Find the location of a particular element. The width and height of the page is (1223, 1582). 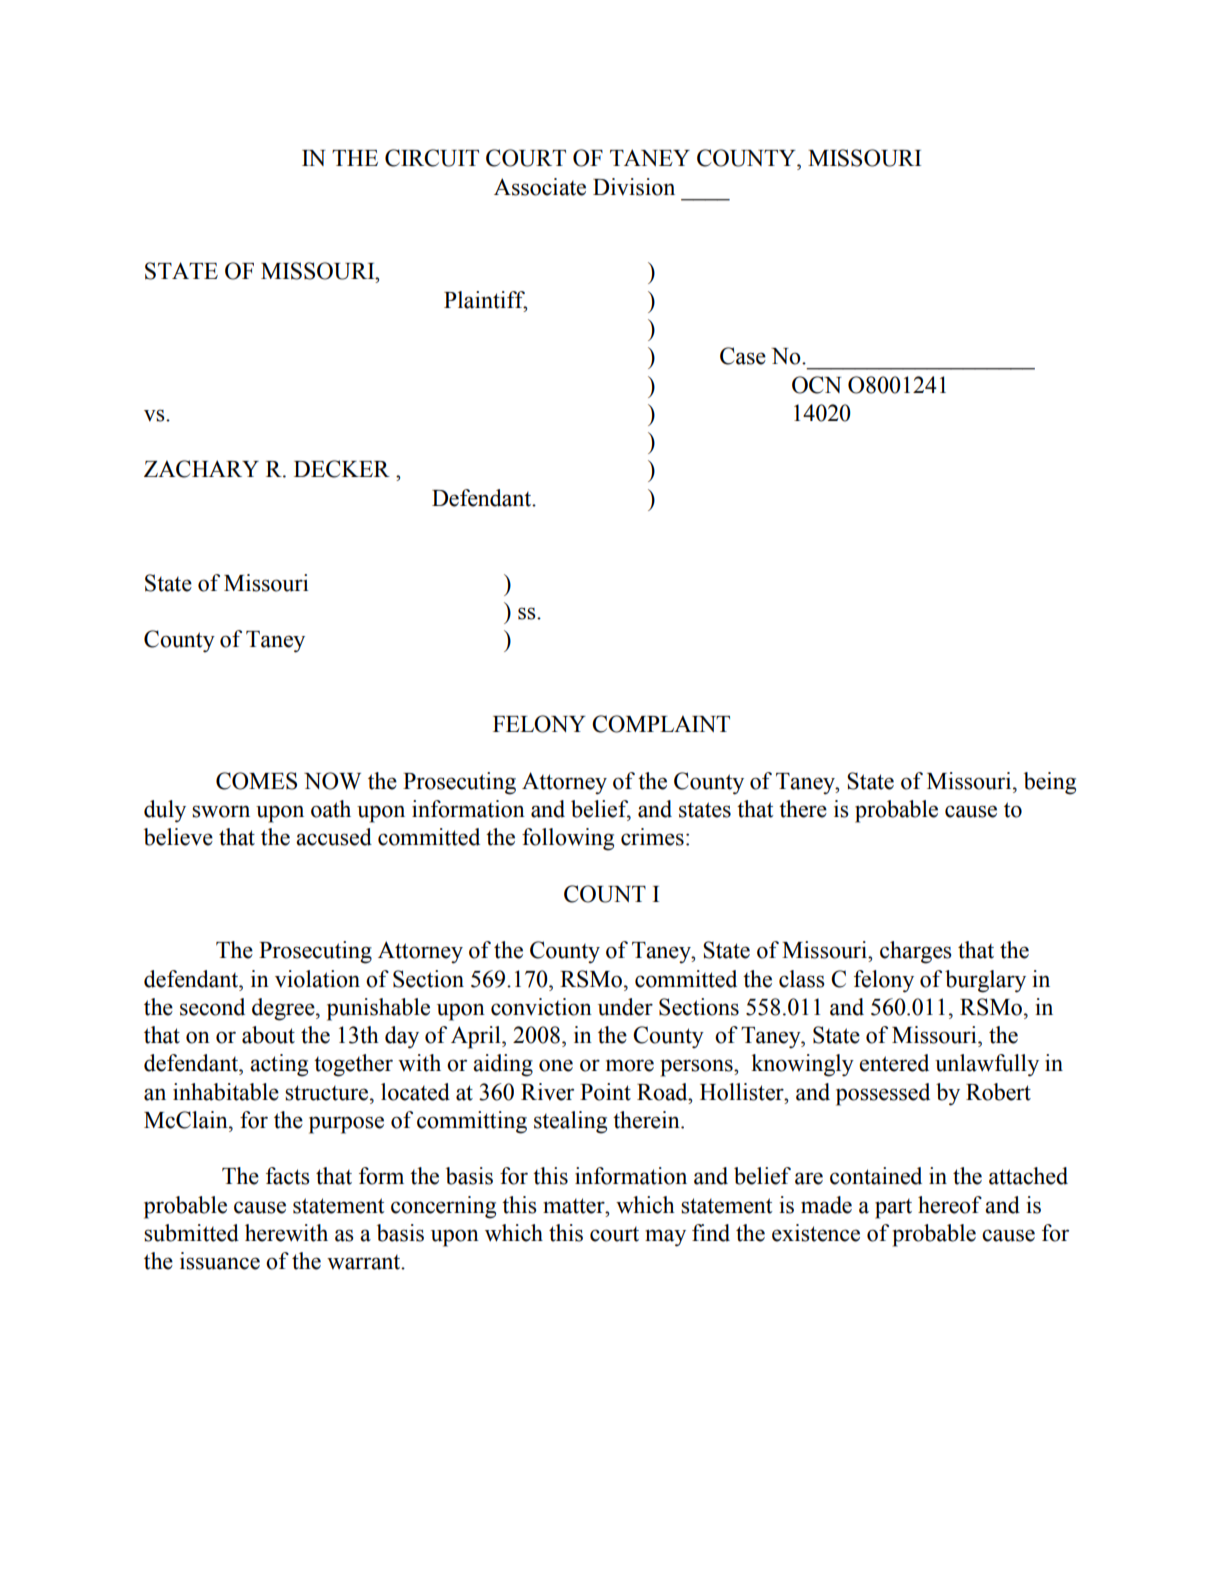

accused is located at coordinates (334, 837).
